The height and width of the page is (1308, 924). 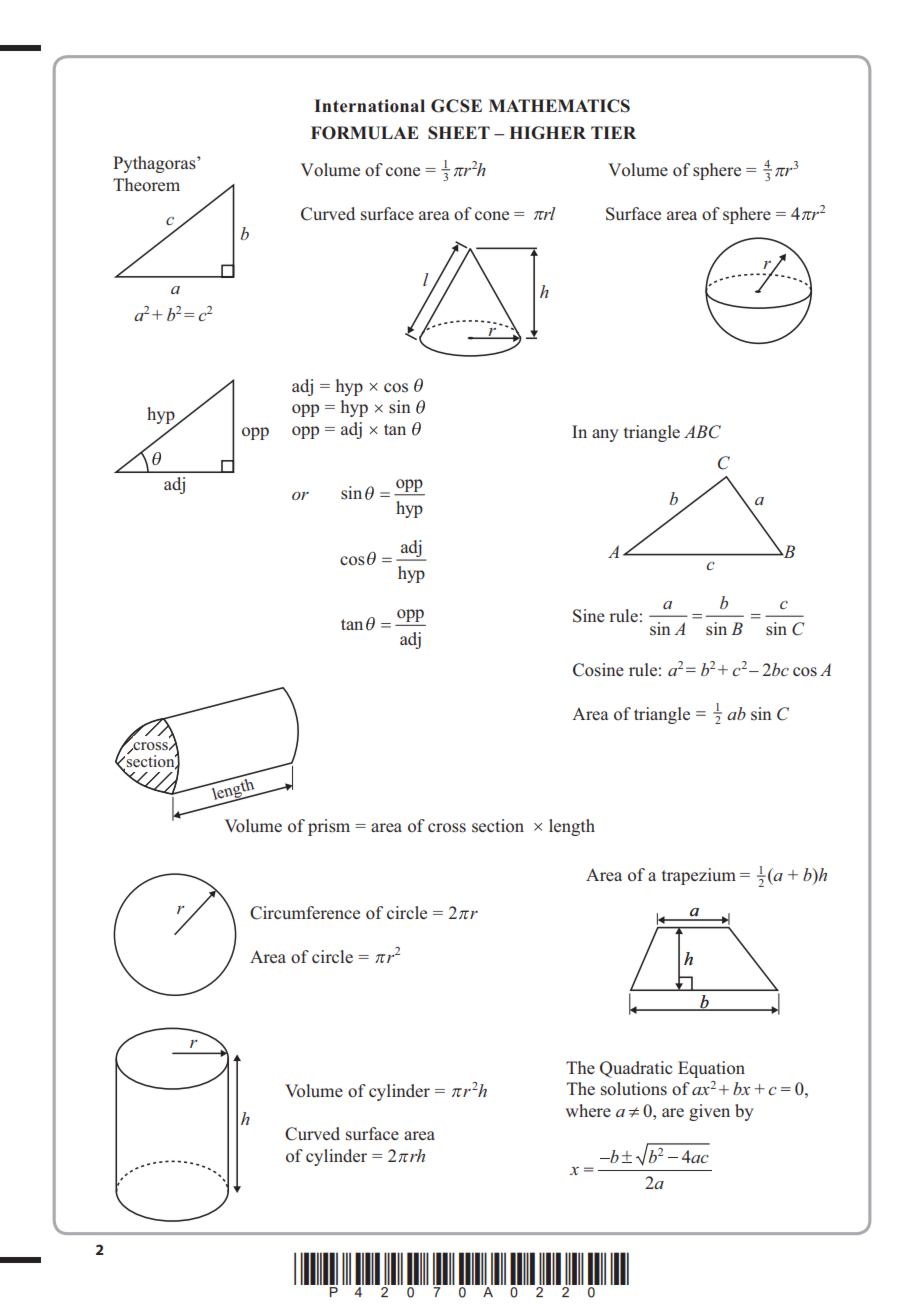 What do you see at coordinates (605, 435) in the page?
I see `any` at bounding box center [605, 435].
